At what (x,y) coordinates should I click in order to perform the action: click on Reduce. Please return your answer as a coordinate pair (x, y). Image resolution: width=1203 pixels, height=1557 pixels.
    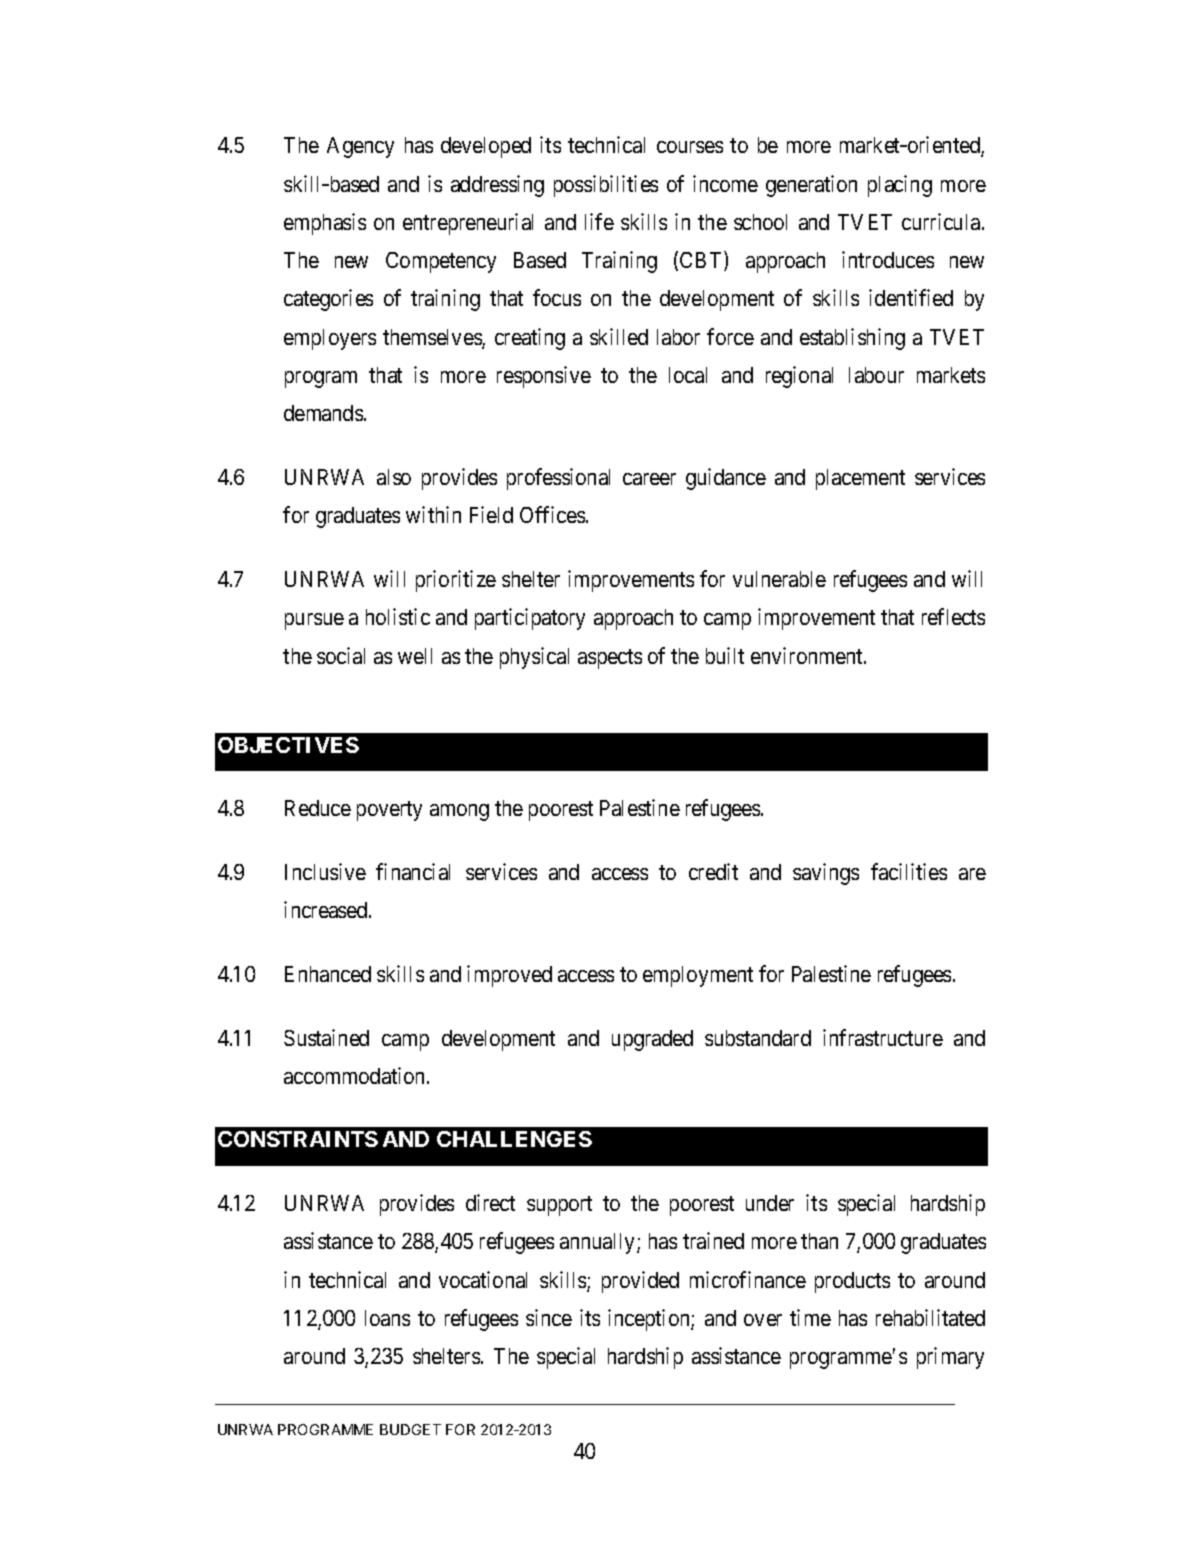
    Looking at the image, I should click on (318, 808).
